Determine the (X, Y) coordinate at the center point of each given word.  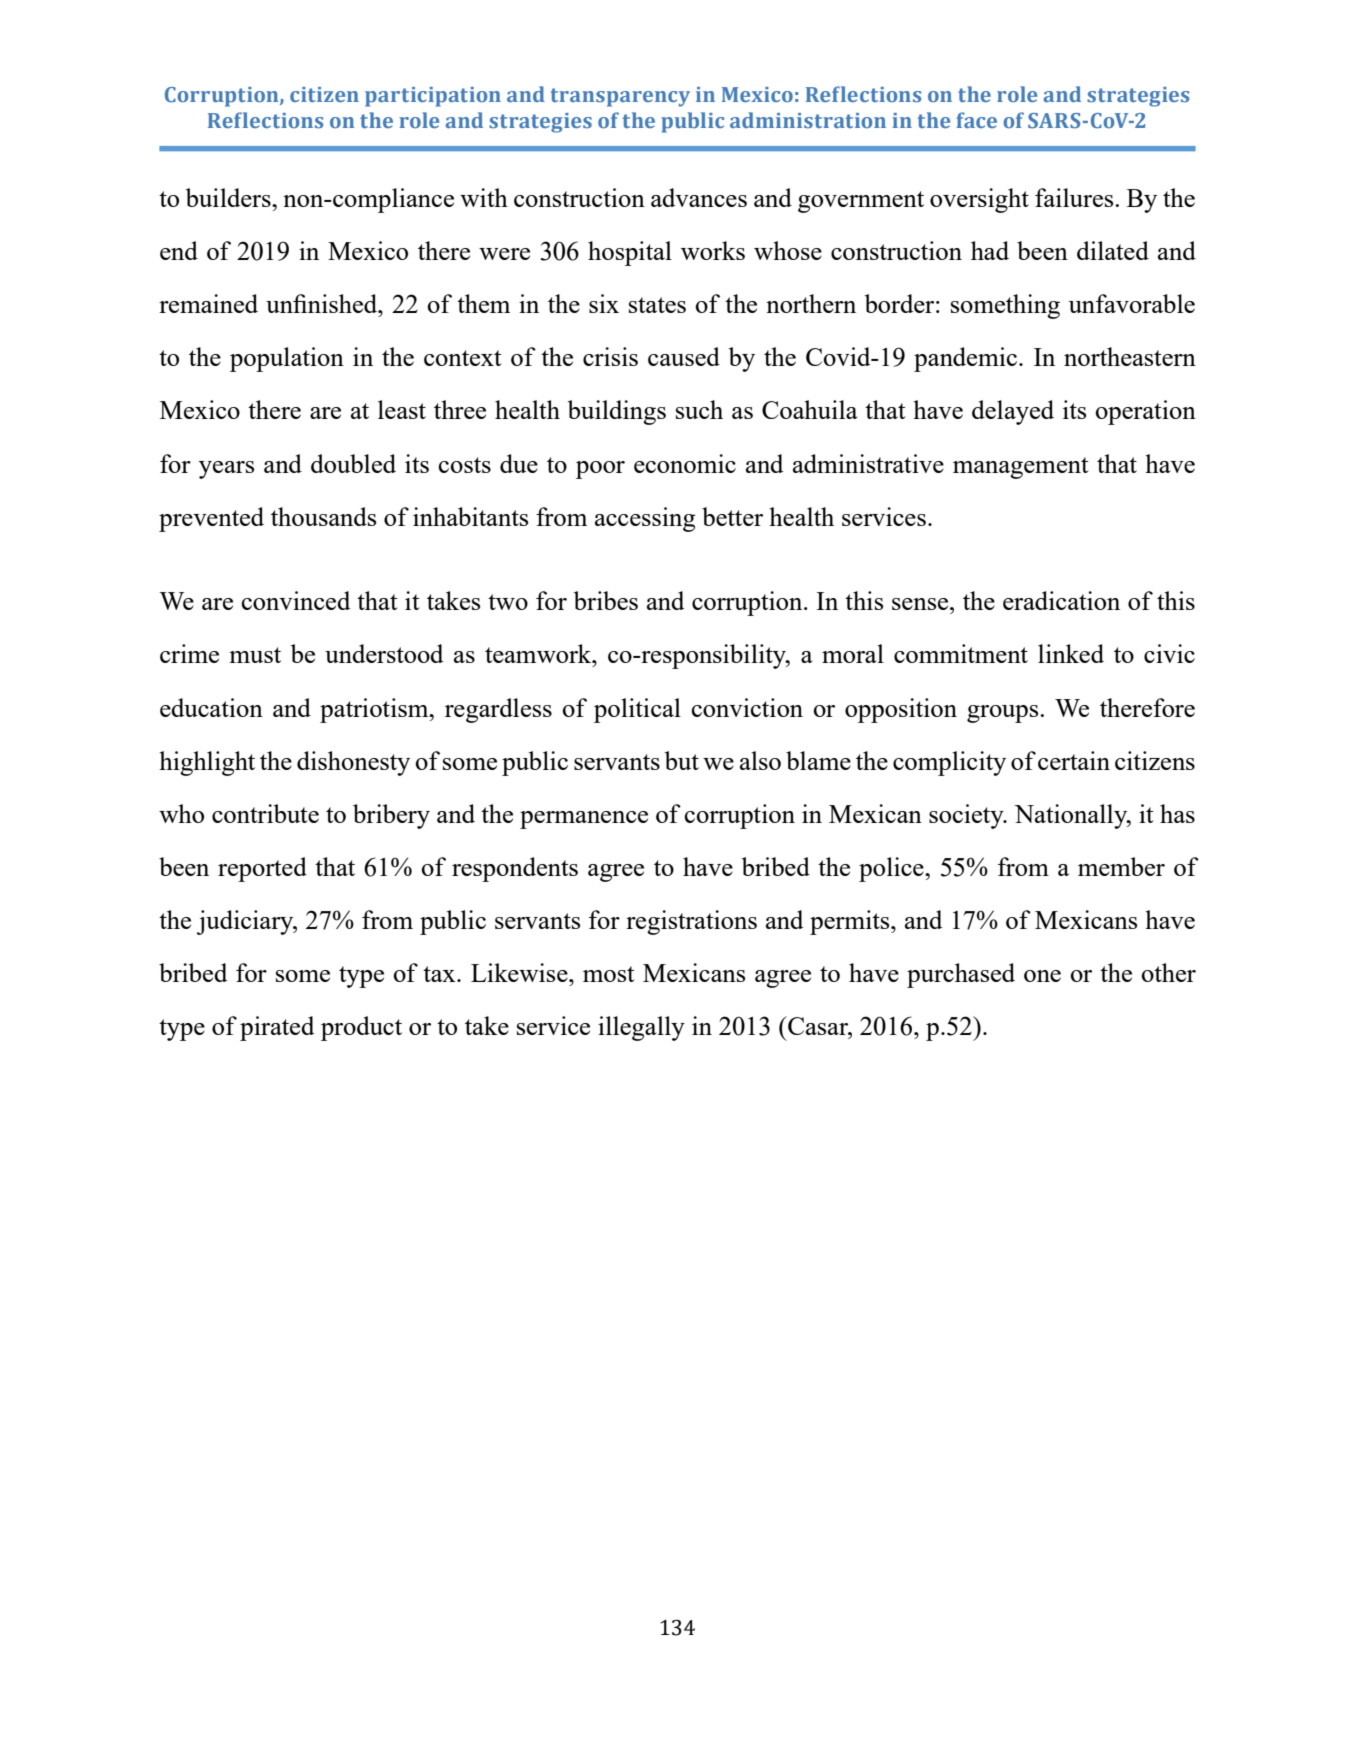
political (637, 710)
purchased (961, 975)
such (699, 409)
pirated (277, 1028)
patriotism (375, 710)
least (402, 409)
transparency (620, 97)
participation (433, 97)
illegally (641, 1028)
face (976, 120)
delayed (1013, 412)
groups (1004, 714)
